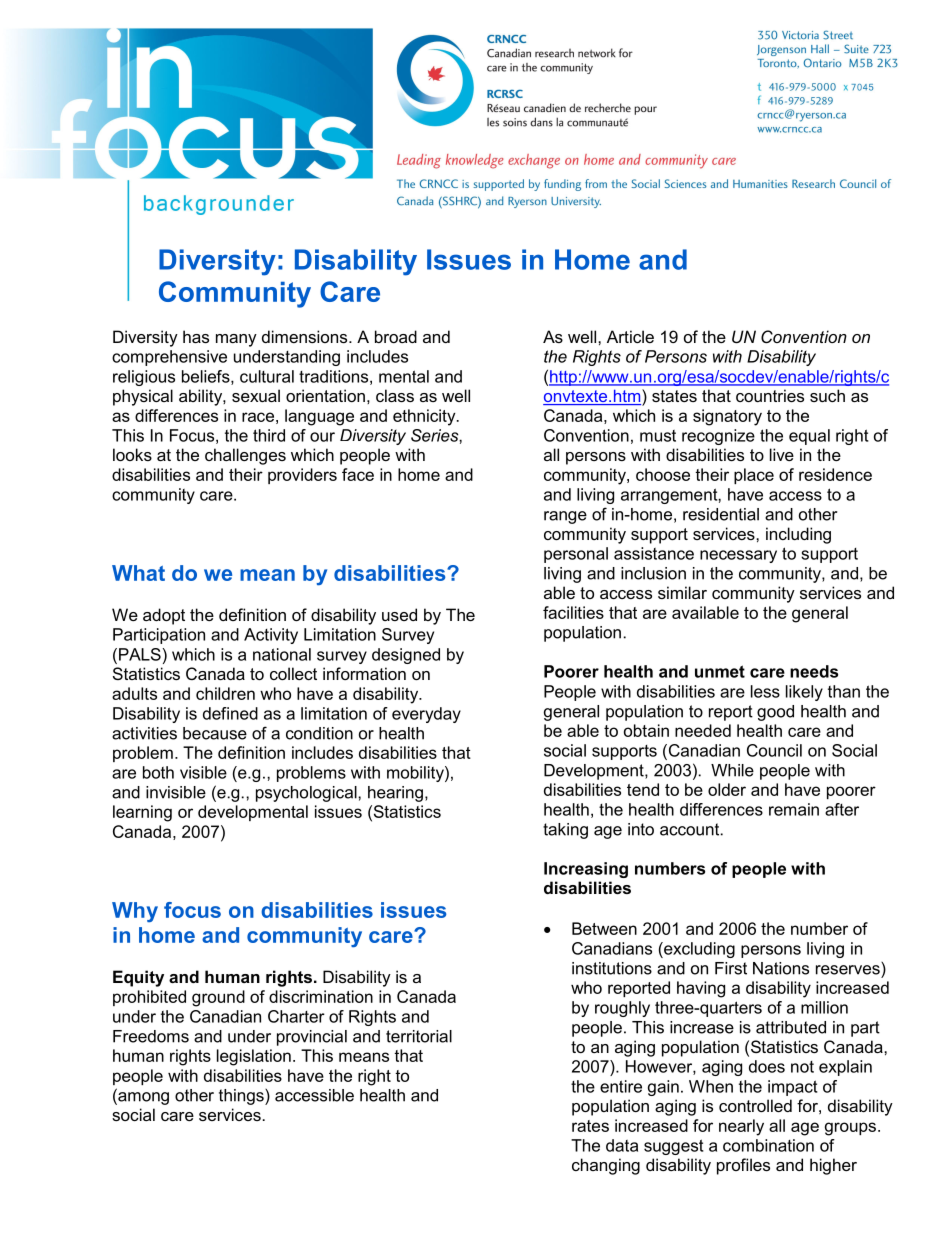 The height and width of the screenshot is (1233, 952). I want to click on broad, so click(396, 336).
